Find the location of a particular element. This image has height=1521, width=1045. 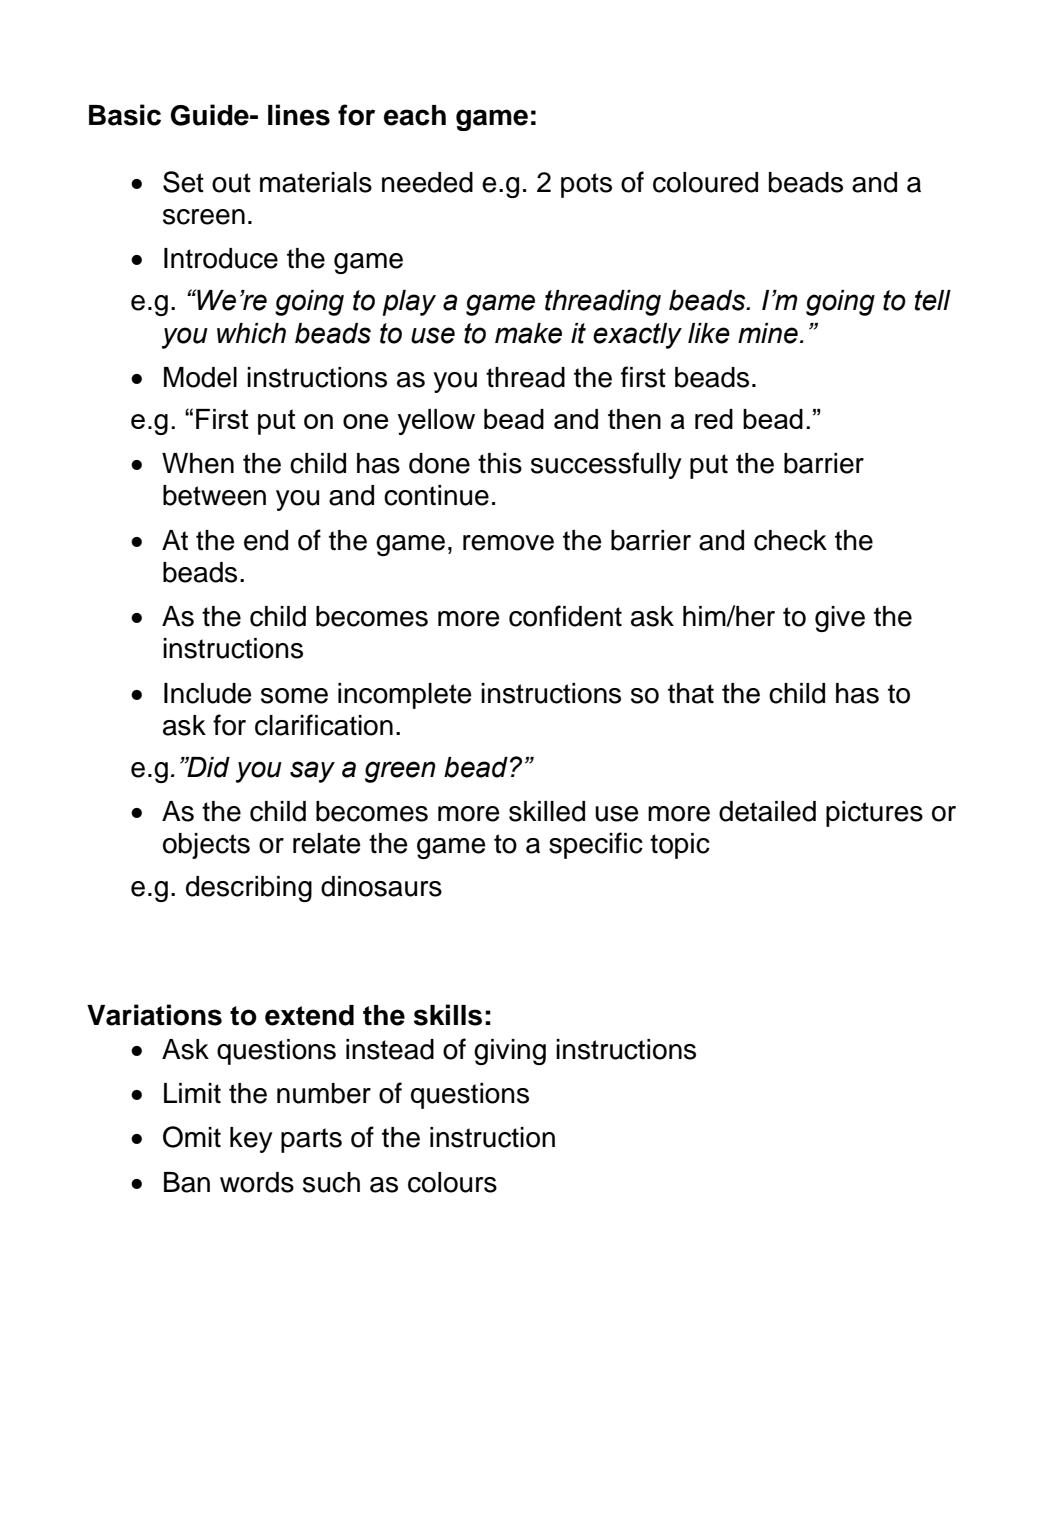

coloured is located at coordinates (705, 182).
